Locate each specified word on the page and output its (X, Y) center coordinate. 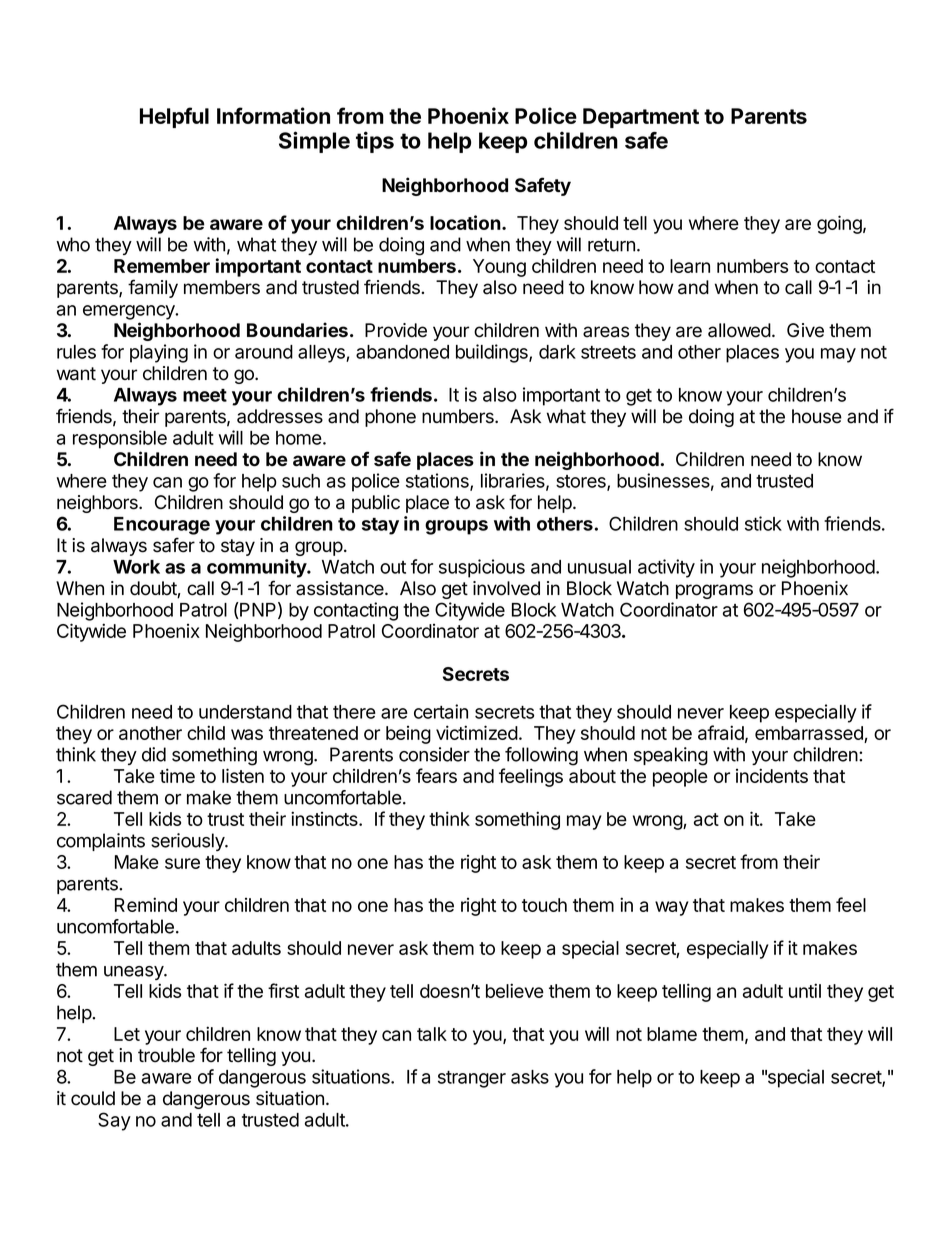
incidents (772, 775)
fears (436, 775)
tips (375, 142)
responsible (120, 439)
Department (641, 118)
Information (273, 115)
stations (438, 481)
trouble (166, 1055)
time (177, 775)
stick (763, 523)
